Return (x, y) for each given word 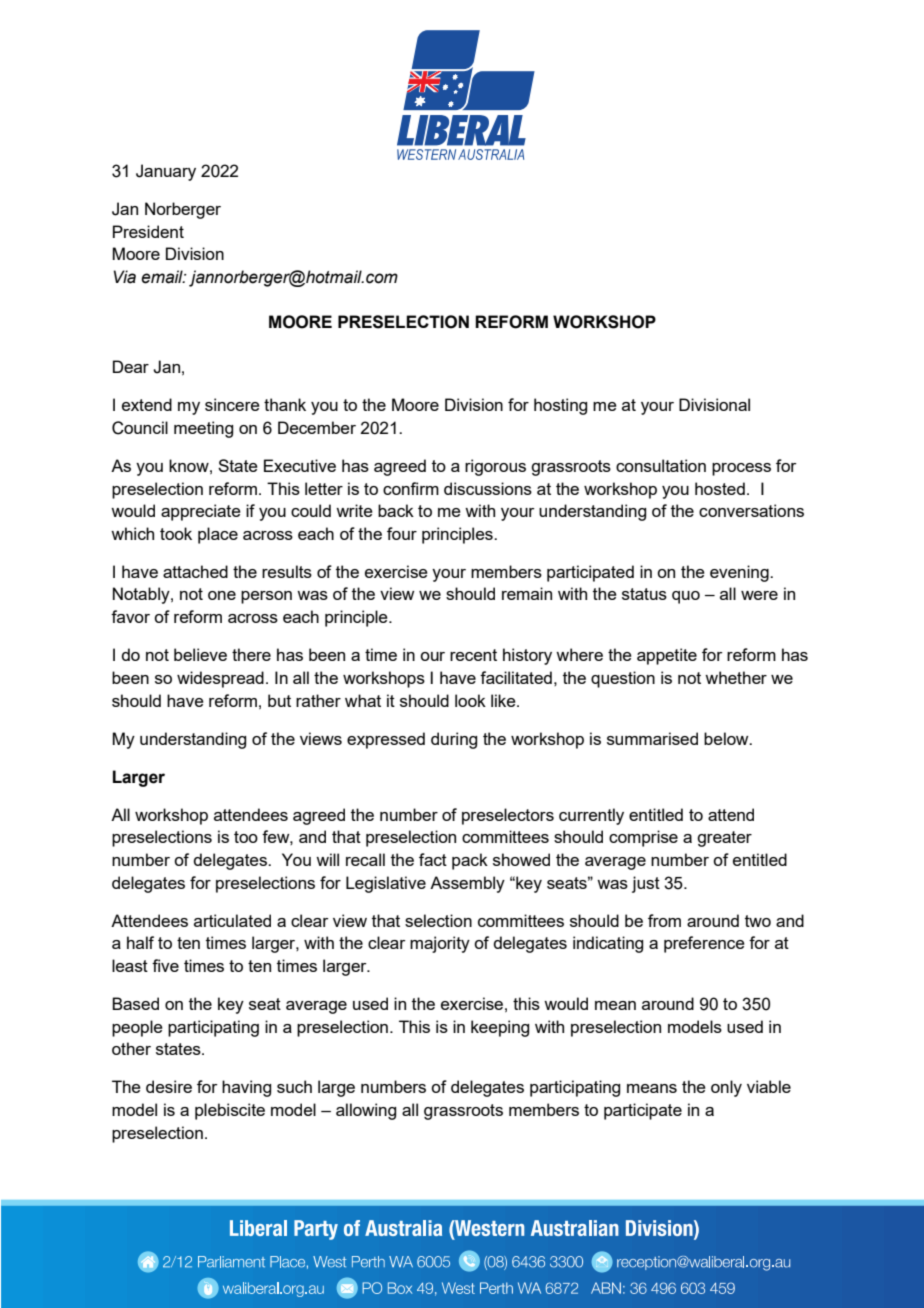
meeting (203, 429)
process (741, 469)
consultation (661, 465)
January (166, 172)
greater (724, 839)
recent (473, 655)
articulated (232, 920)
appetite (667, 656)
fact (433, 859)
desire (169, 1086)
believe (200, 654)
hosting (560, 406)
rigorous (495, 467)
